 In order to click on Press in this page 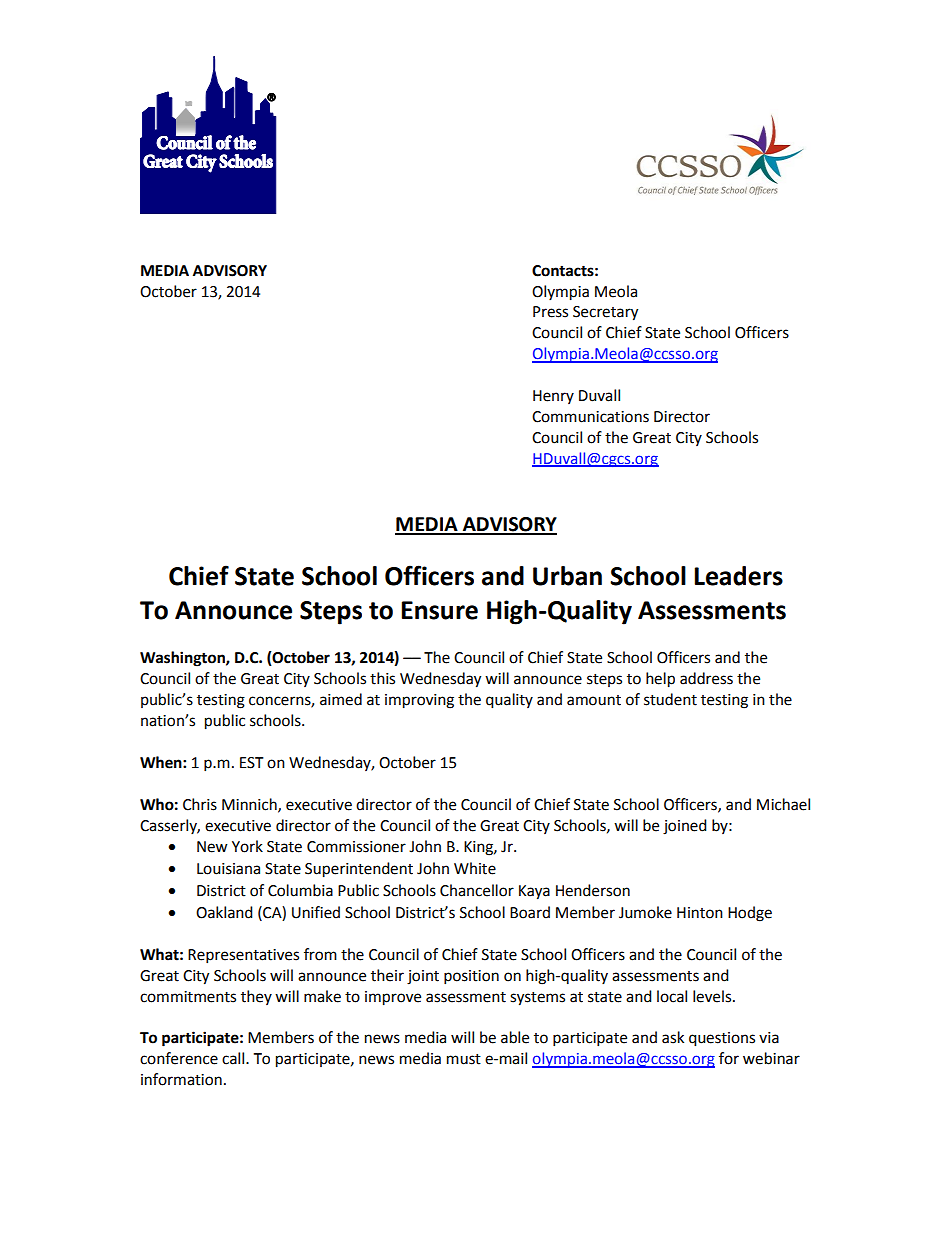, I will do `click(550, 312)`.
